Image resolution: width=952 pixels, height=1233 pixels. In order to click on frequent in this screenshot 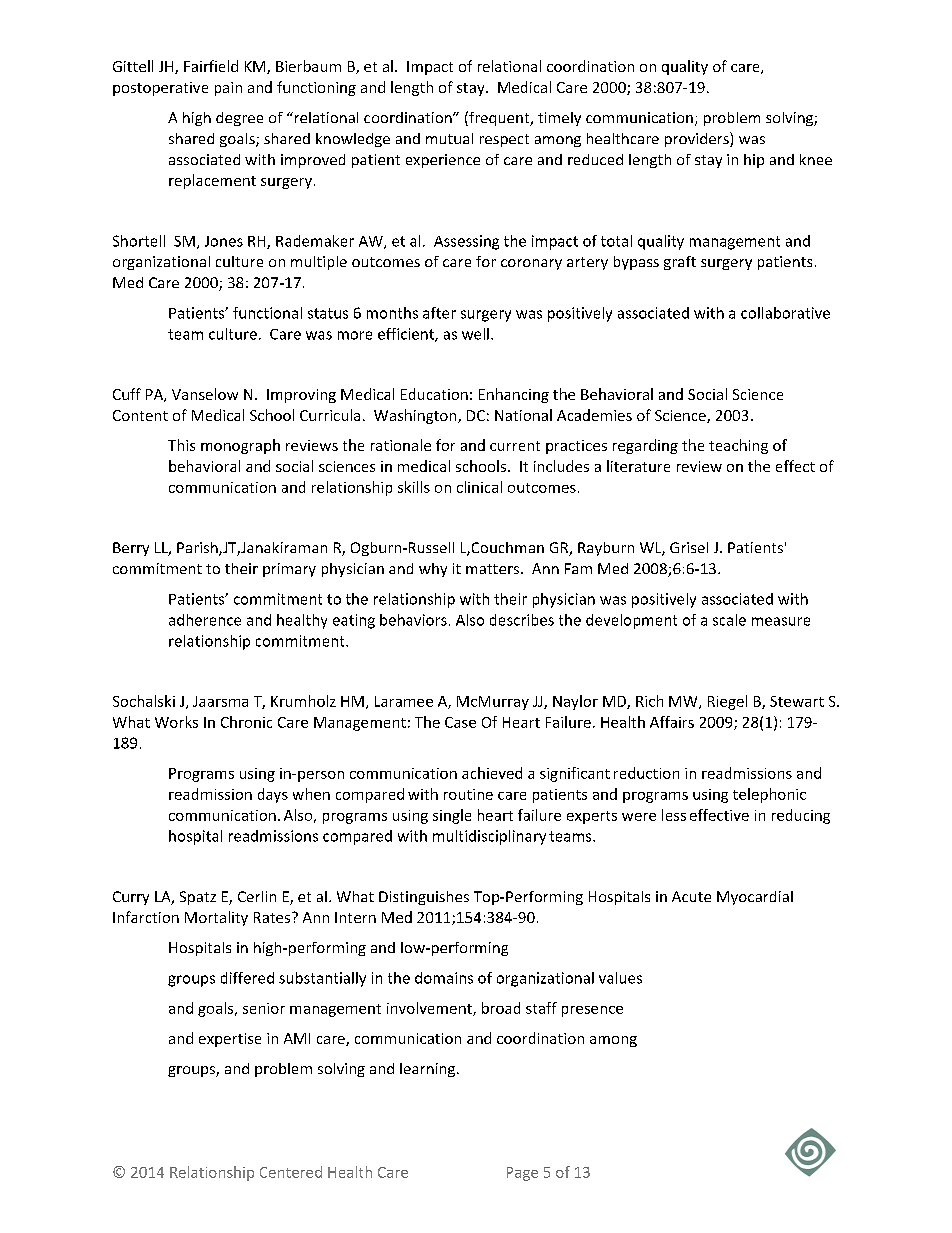, I will do `click(499, 118)`.
